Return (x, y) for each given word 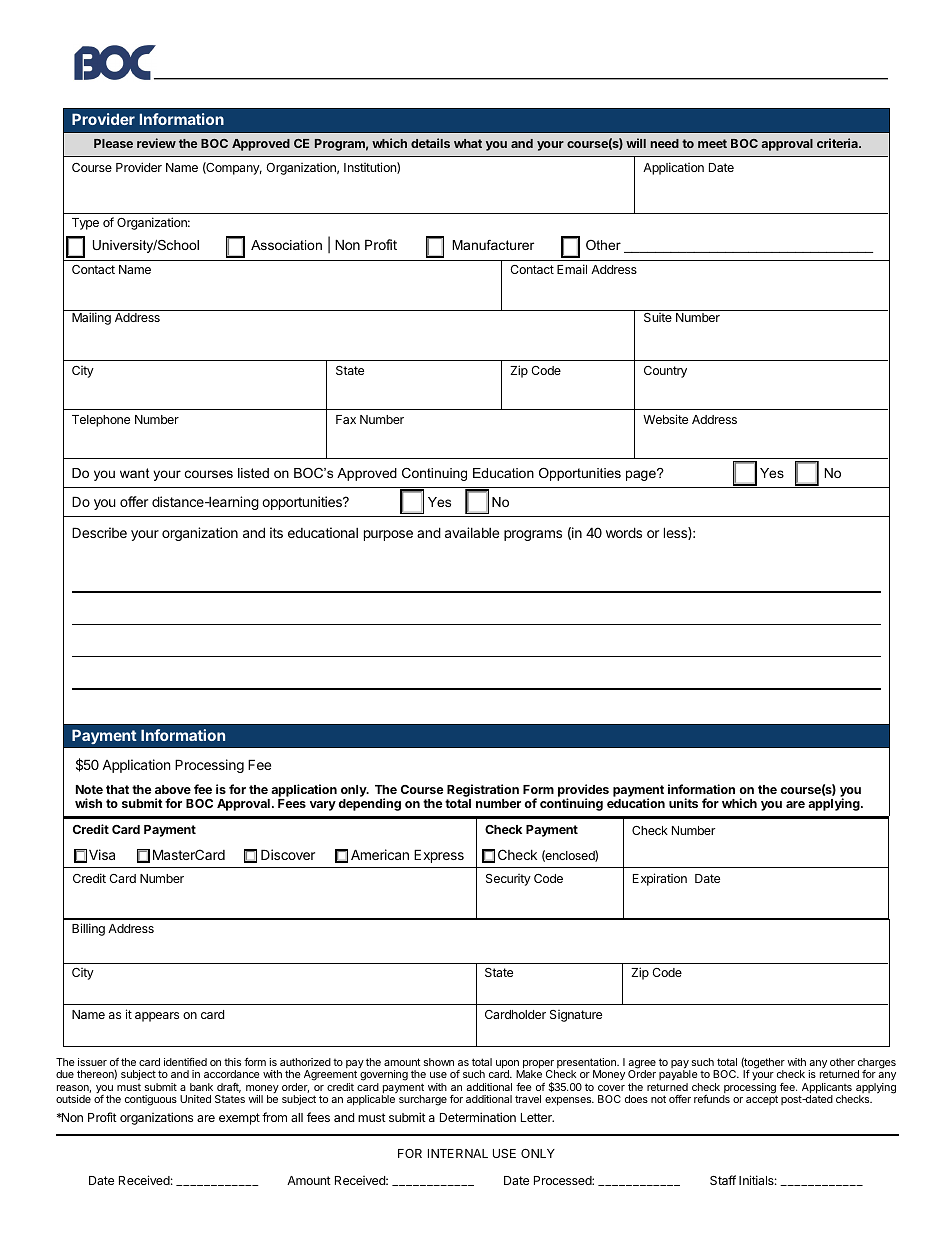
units (683, 803)
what (468, 143)
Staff (723, 1180)
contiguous (151, 1100)
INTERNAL (458, 1153)
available (472, 532)
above (173, 789)
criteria (838, 143)
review (156, 143)
